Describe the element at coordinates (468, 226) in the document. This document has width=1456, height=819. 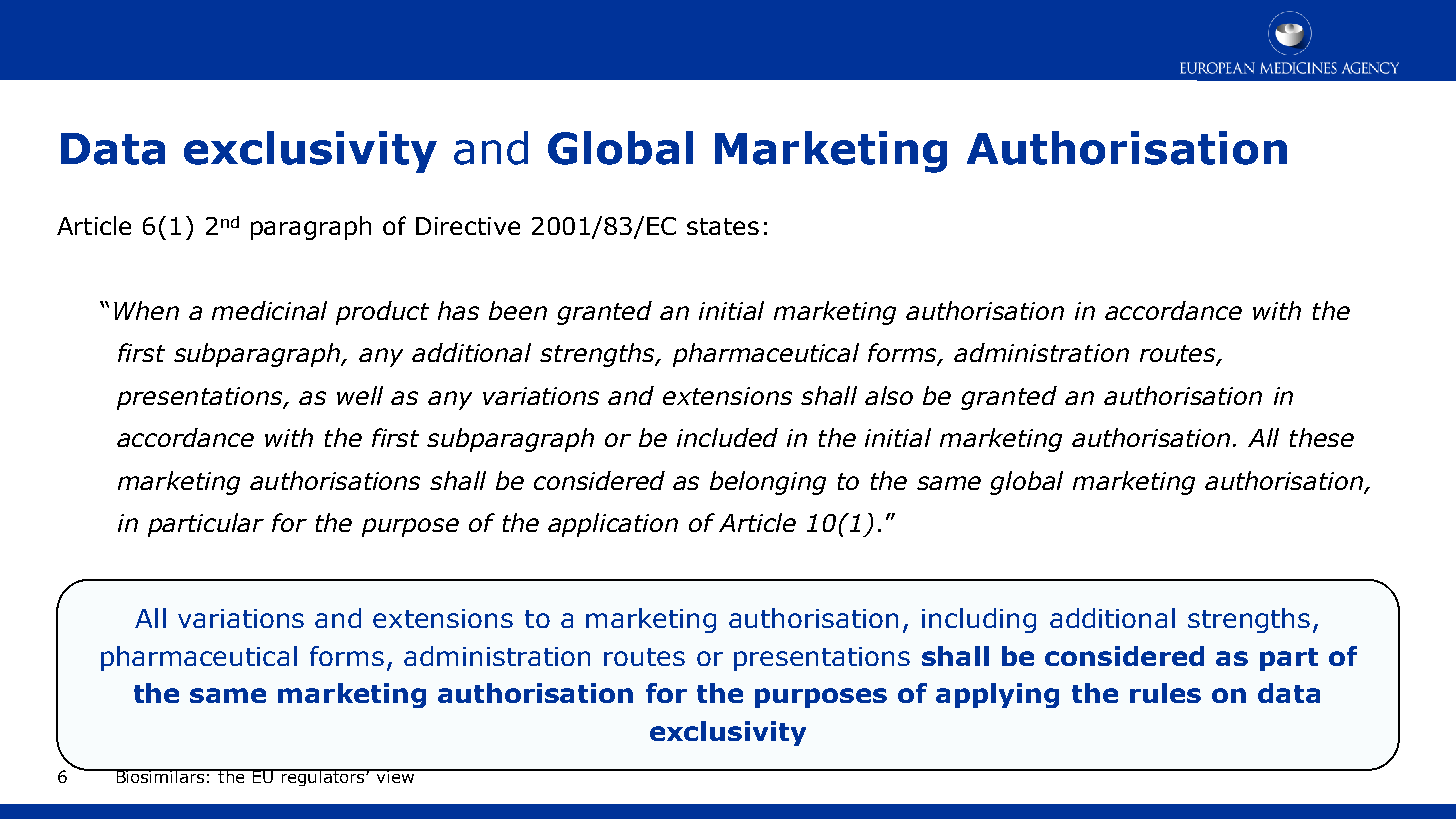
I see `Directive` at that location.
